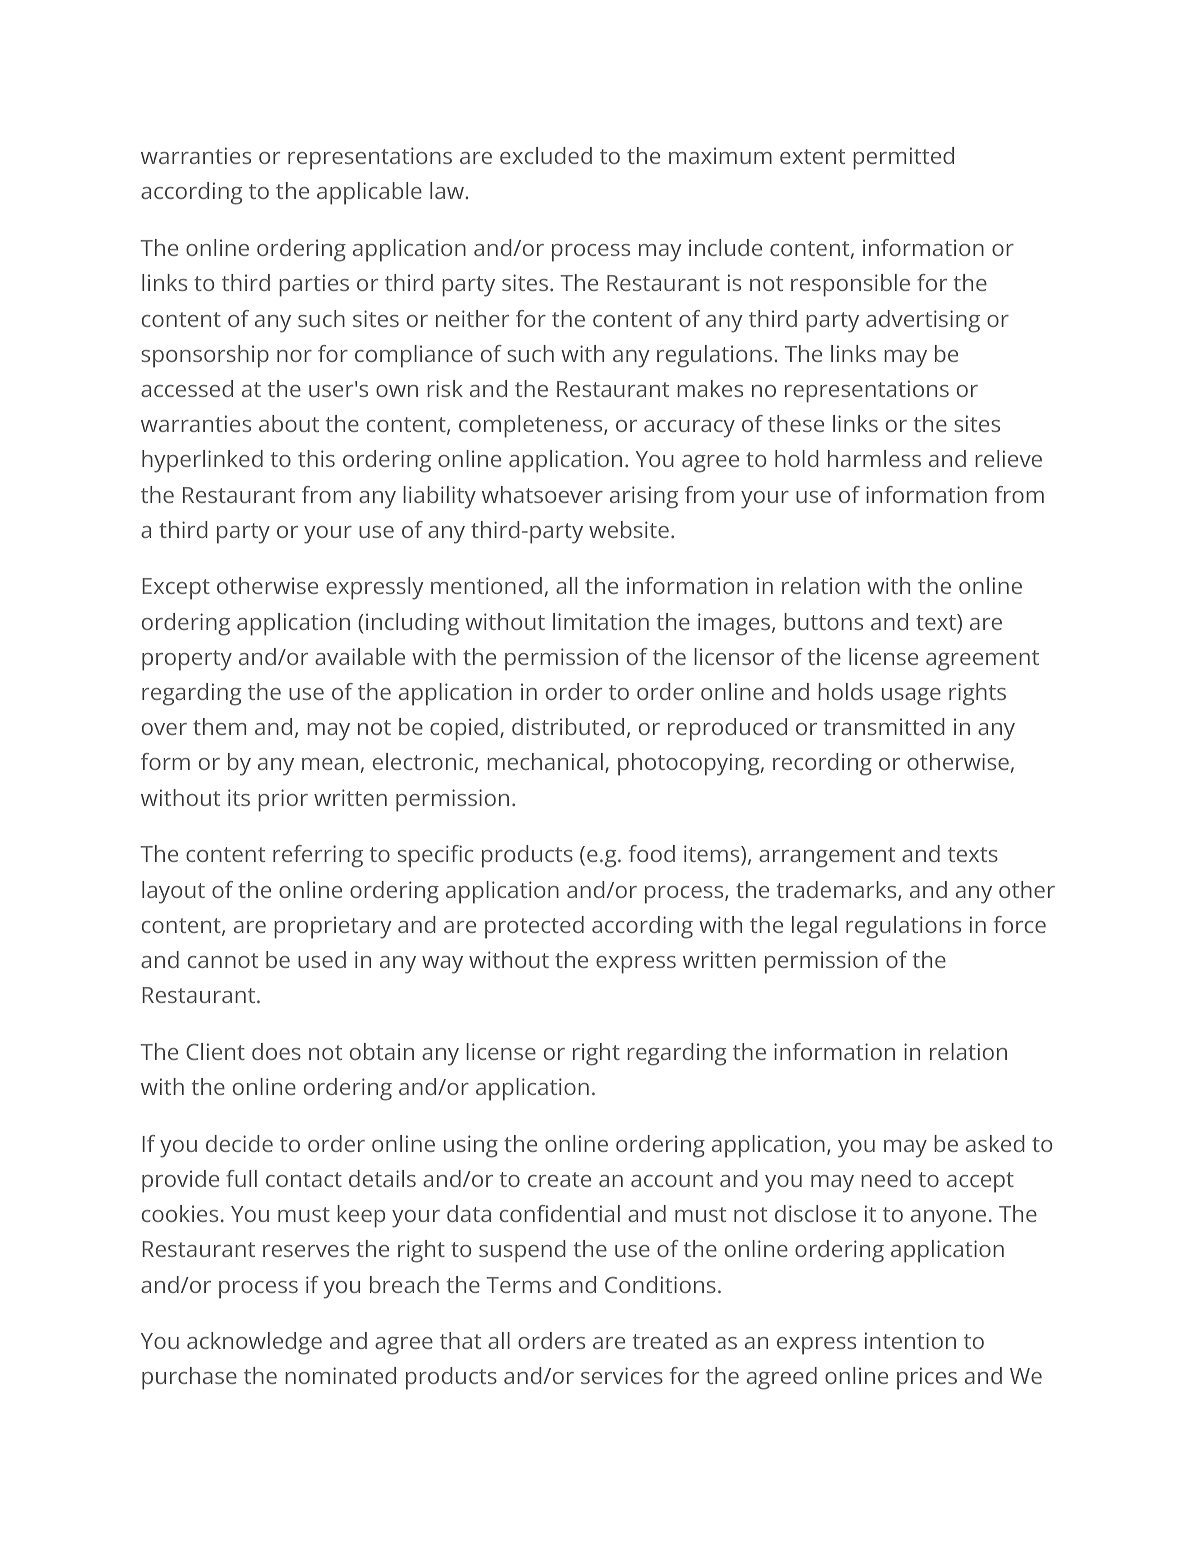  What do you see at coordinates (559, 1179) in the screenshot?
I see `create` at bounding box center [559, 1179].
